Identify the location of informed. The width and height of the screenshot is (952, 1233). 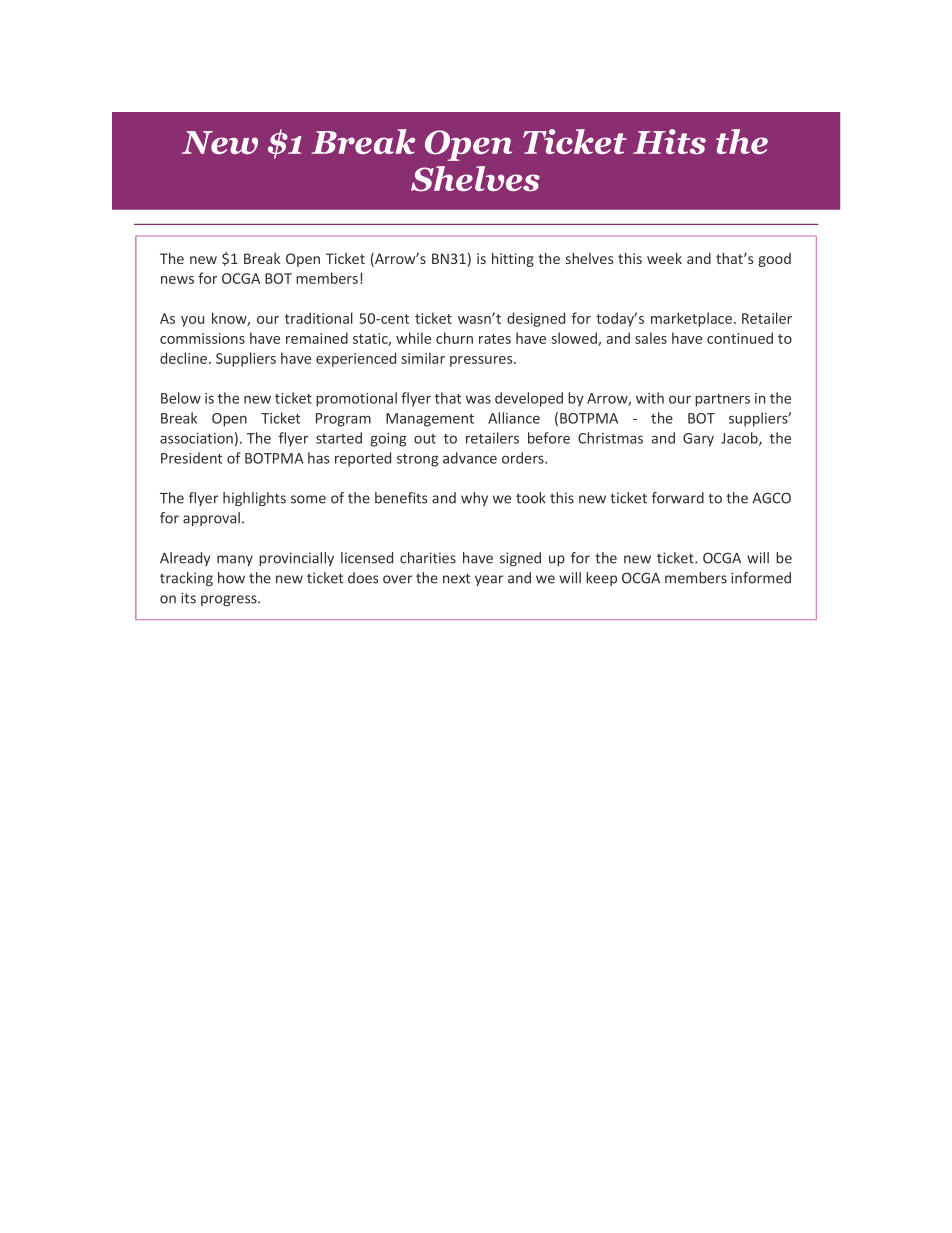
(761, 578).
